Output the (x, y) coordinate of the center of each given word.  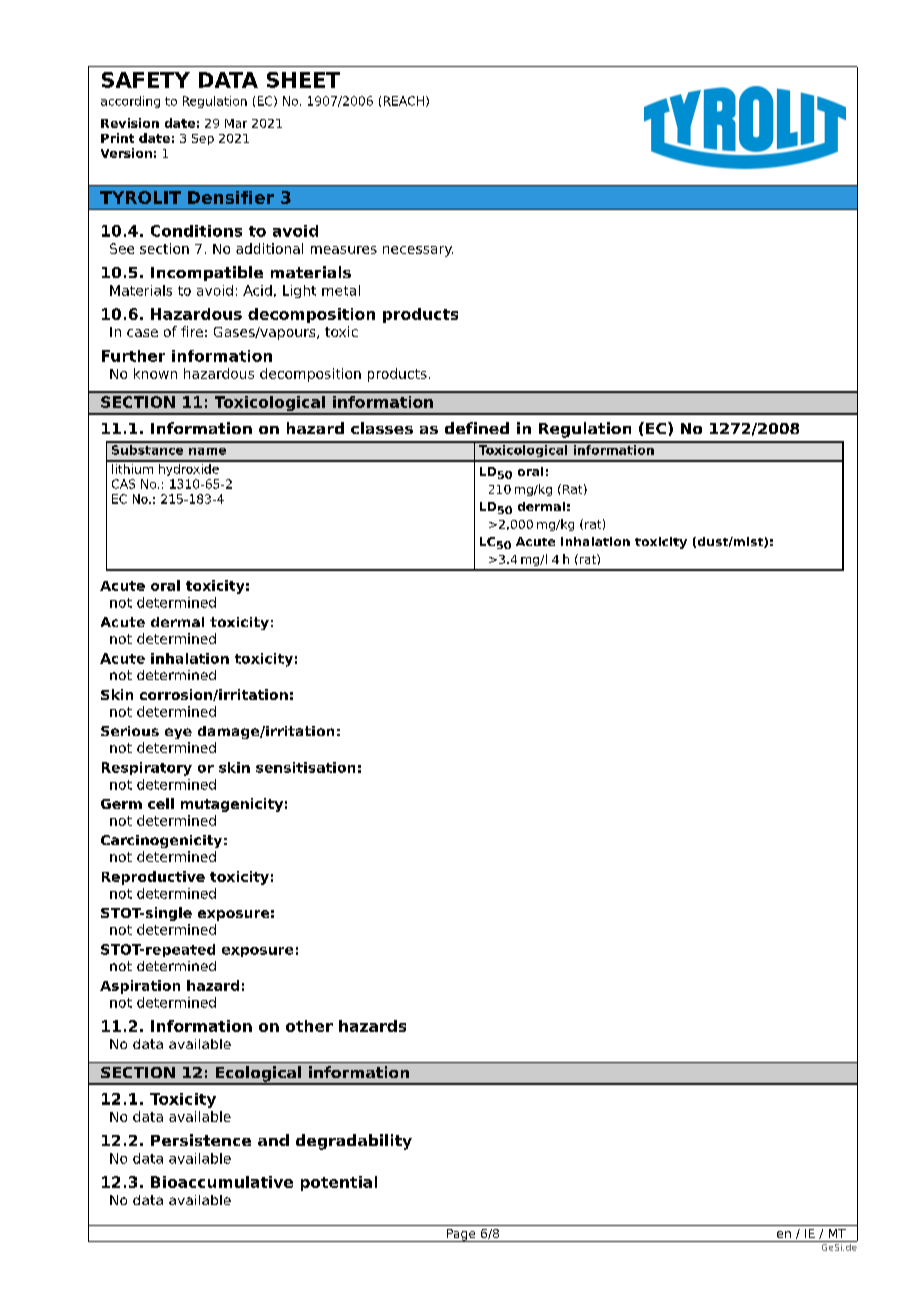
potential (339, 1183)
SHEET (303, 80)
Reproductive (153, 878)
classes (382, 428)
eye (178, 733)
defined (477, 428)
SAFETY (146, 80)
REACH (404, 101)
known (155, 373)
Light (299, 291)
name (207, 451)
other (309, 1026)
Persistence (201, 1140)
